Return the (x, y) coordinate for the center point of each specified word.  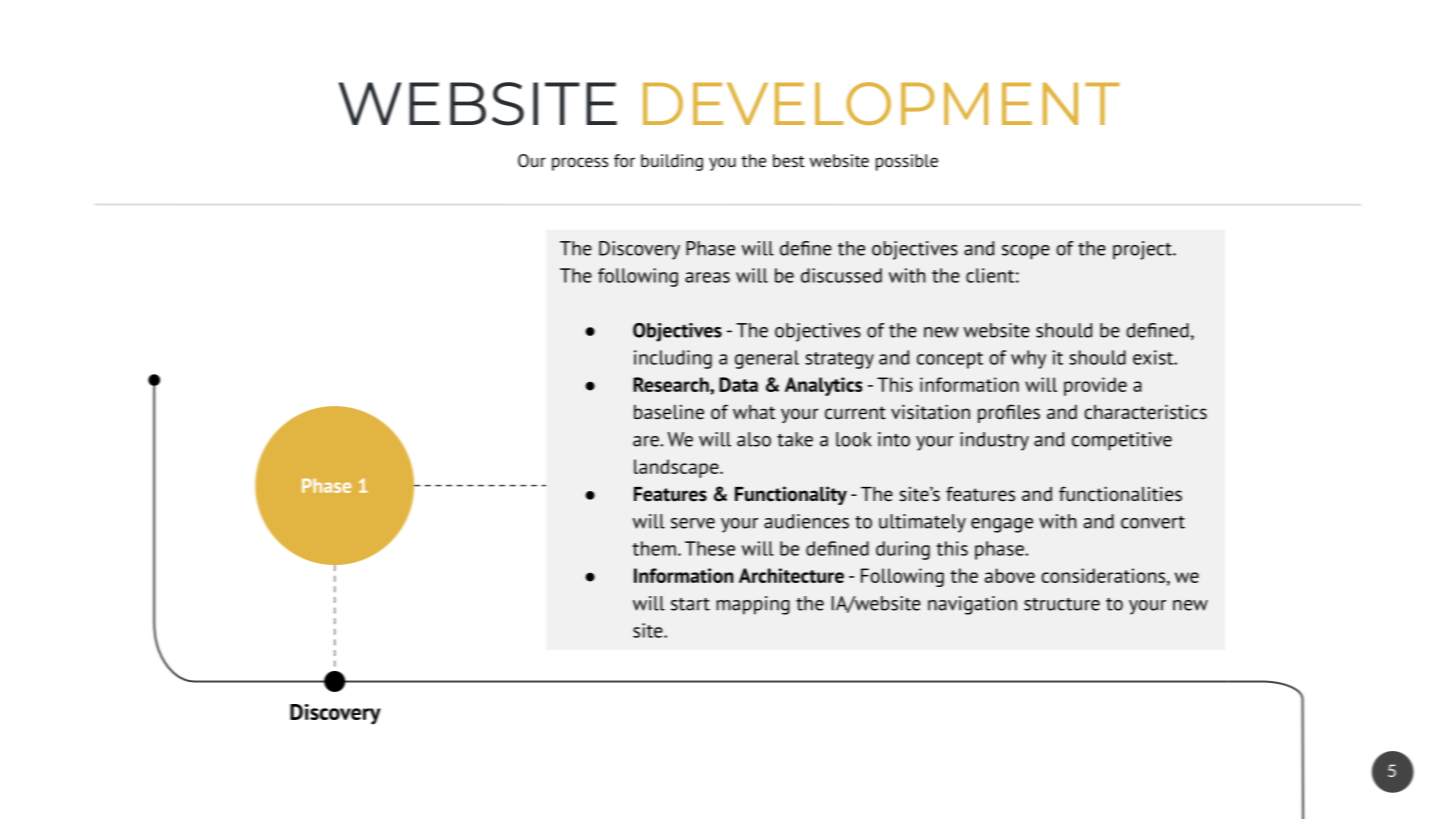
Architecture (791, 575)
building (672, 162)
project (1143, 250)
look (853, 439)
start (690, 604)
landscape (677, 468)
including (673, 359)
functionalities (1120, 494)
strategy (839, 360)
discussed (841, 275)
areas (707, 277)
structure (1062, 604)
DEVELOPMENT (881, 103)
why (1028, 359)
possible (907, 162)
